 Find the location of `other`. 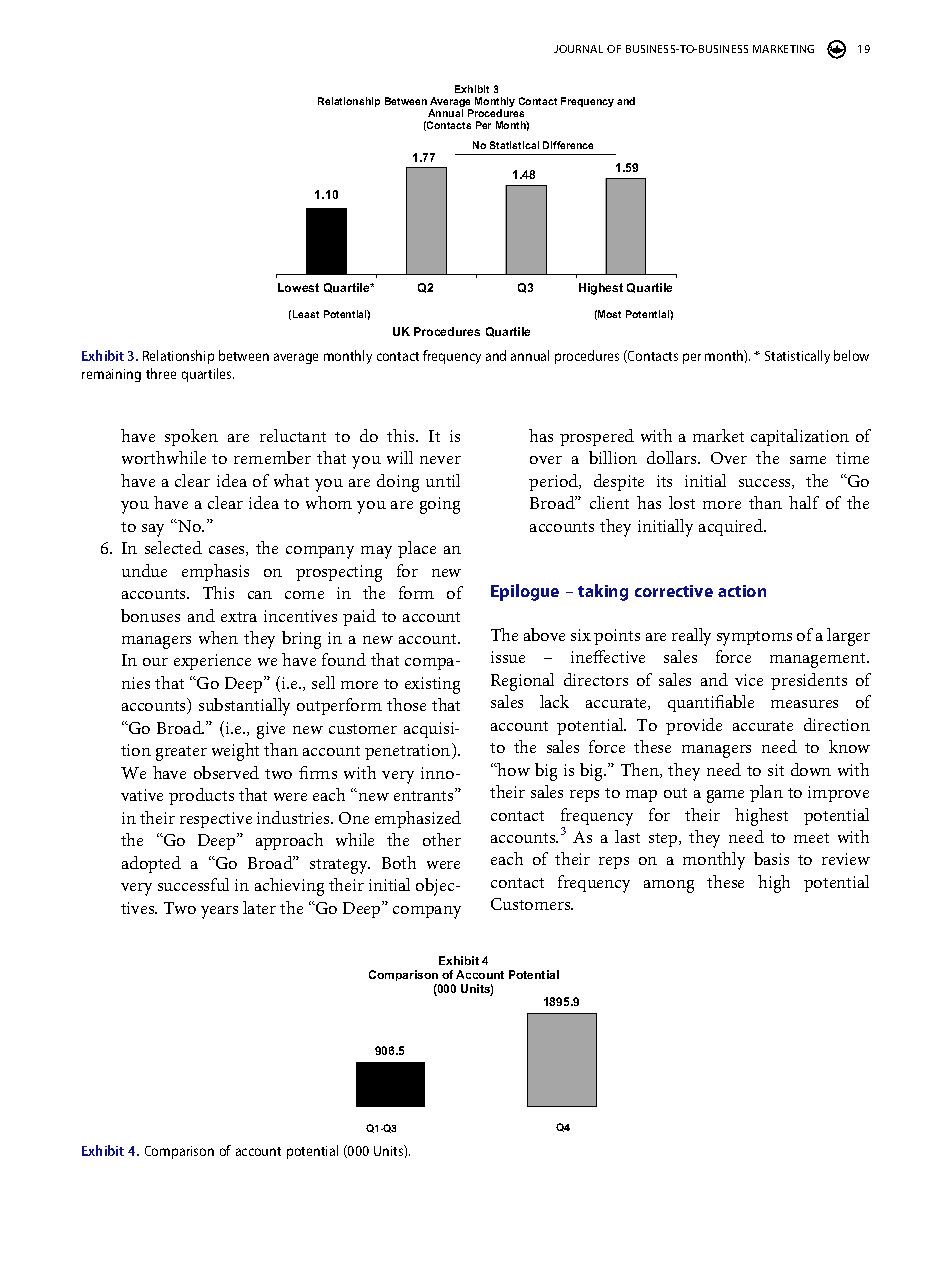

other is located at coordinates (442, 839).
